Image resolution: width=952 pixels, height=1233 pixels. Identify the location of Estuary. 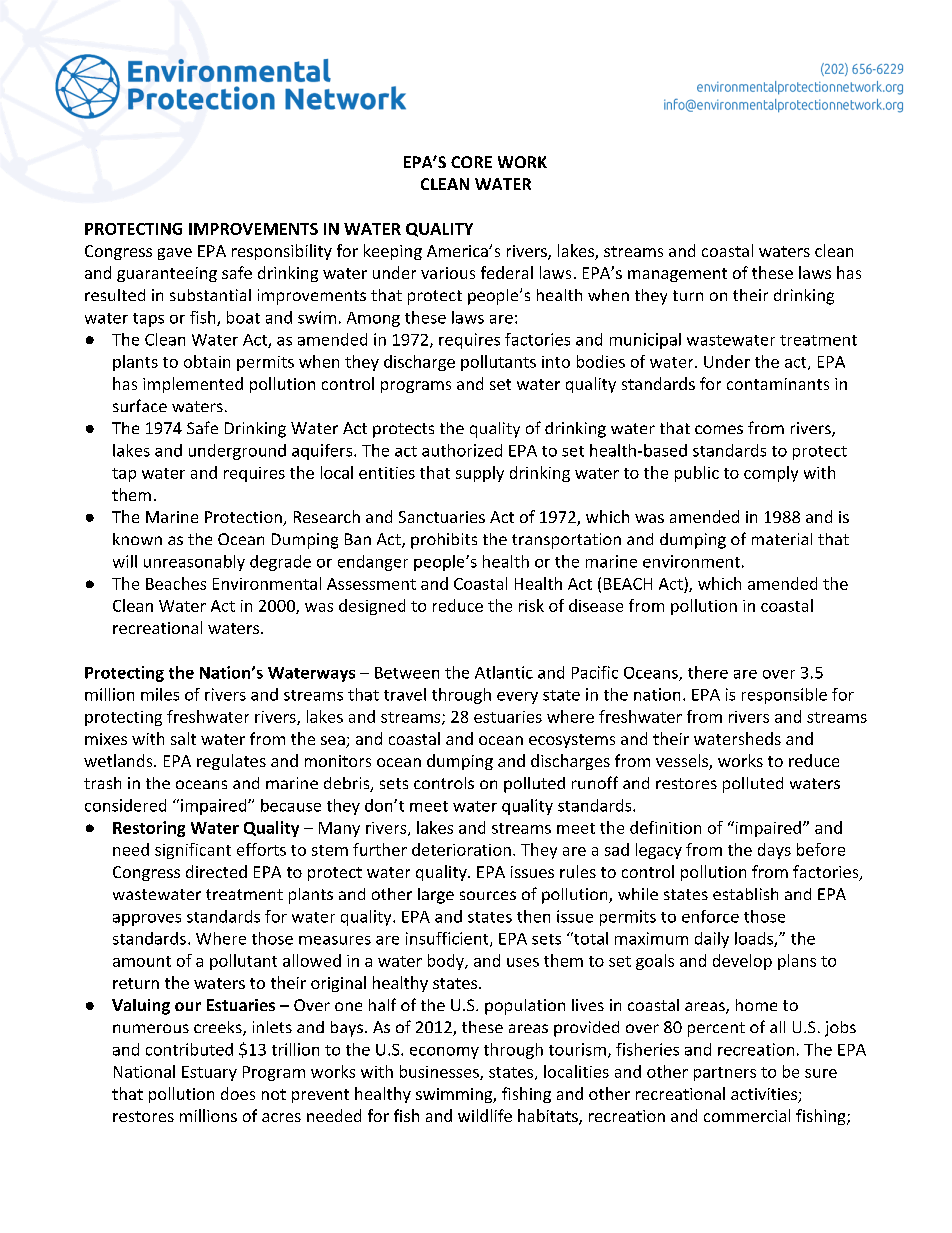
(209, 1073).
